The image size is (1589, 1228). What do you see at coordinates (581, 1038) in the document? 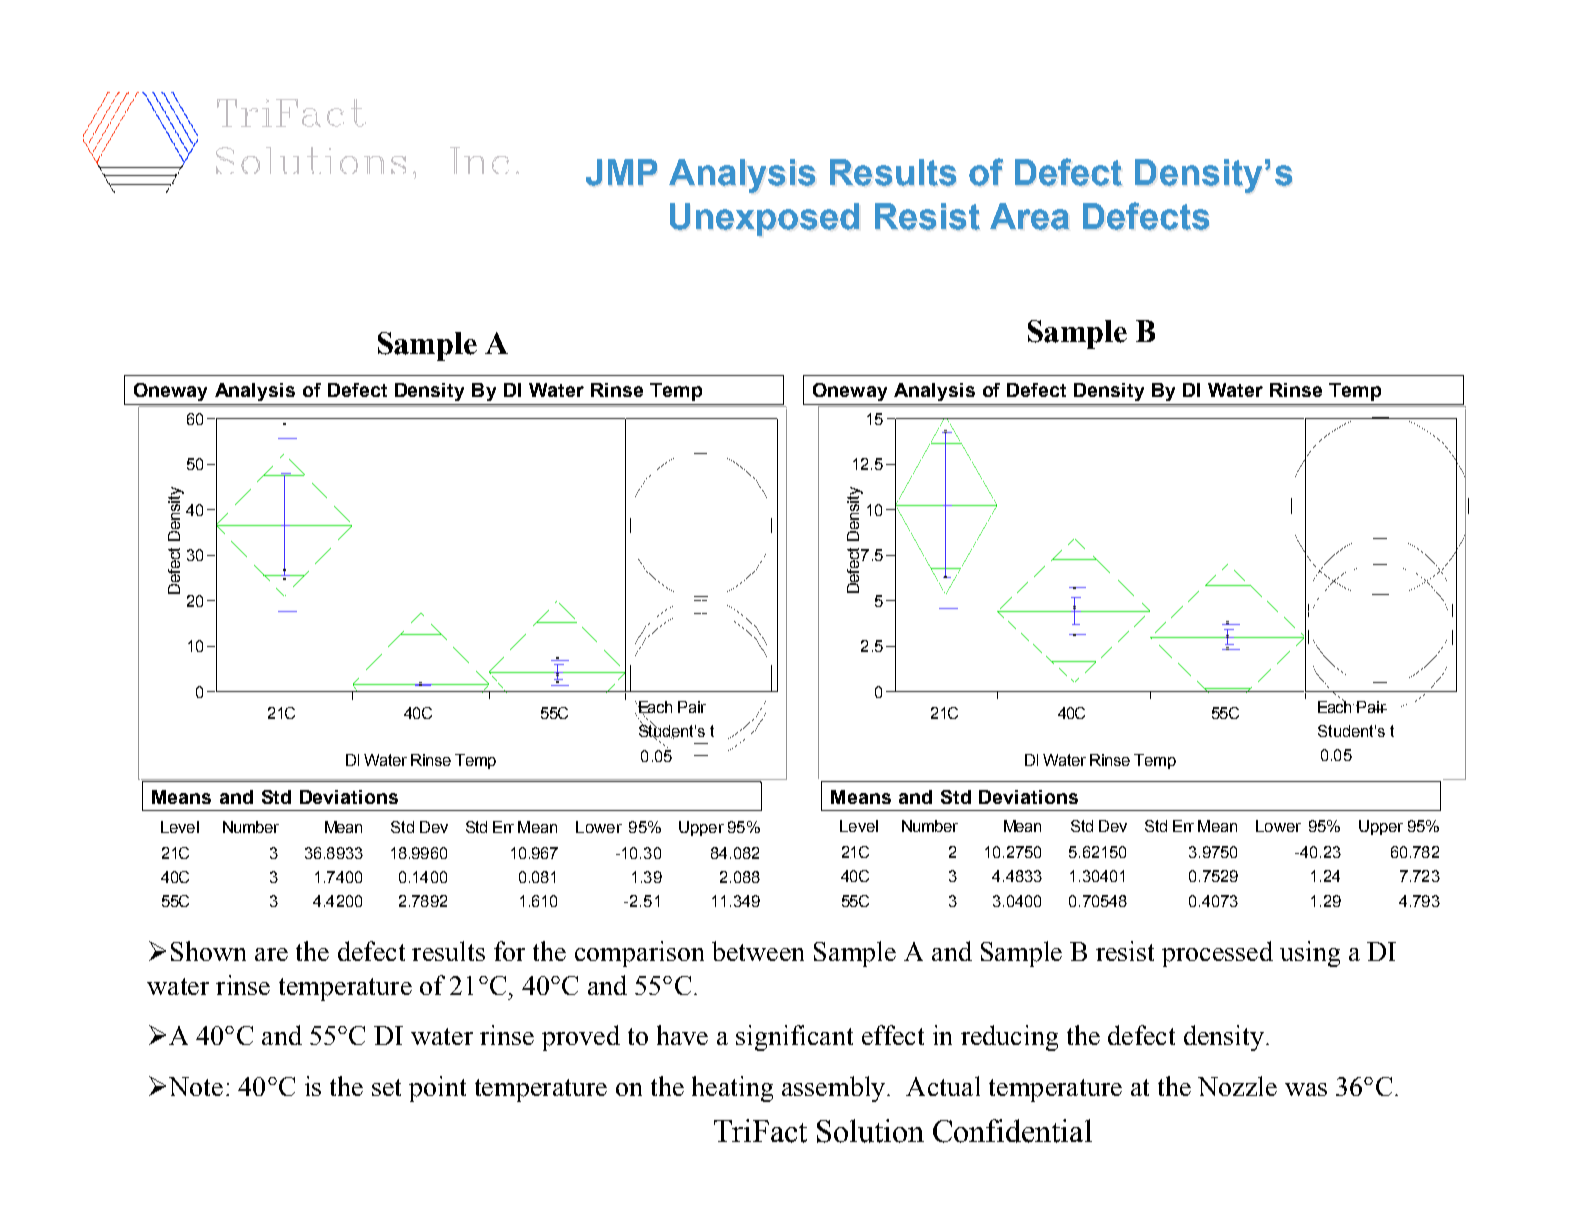
I see `proved` at bounding box center [581, 1038].
